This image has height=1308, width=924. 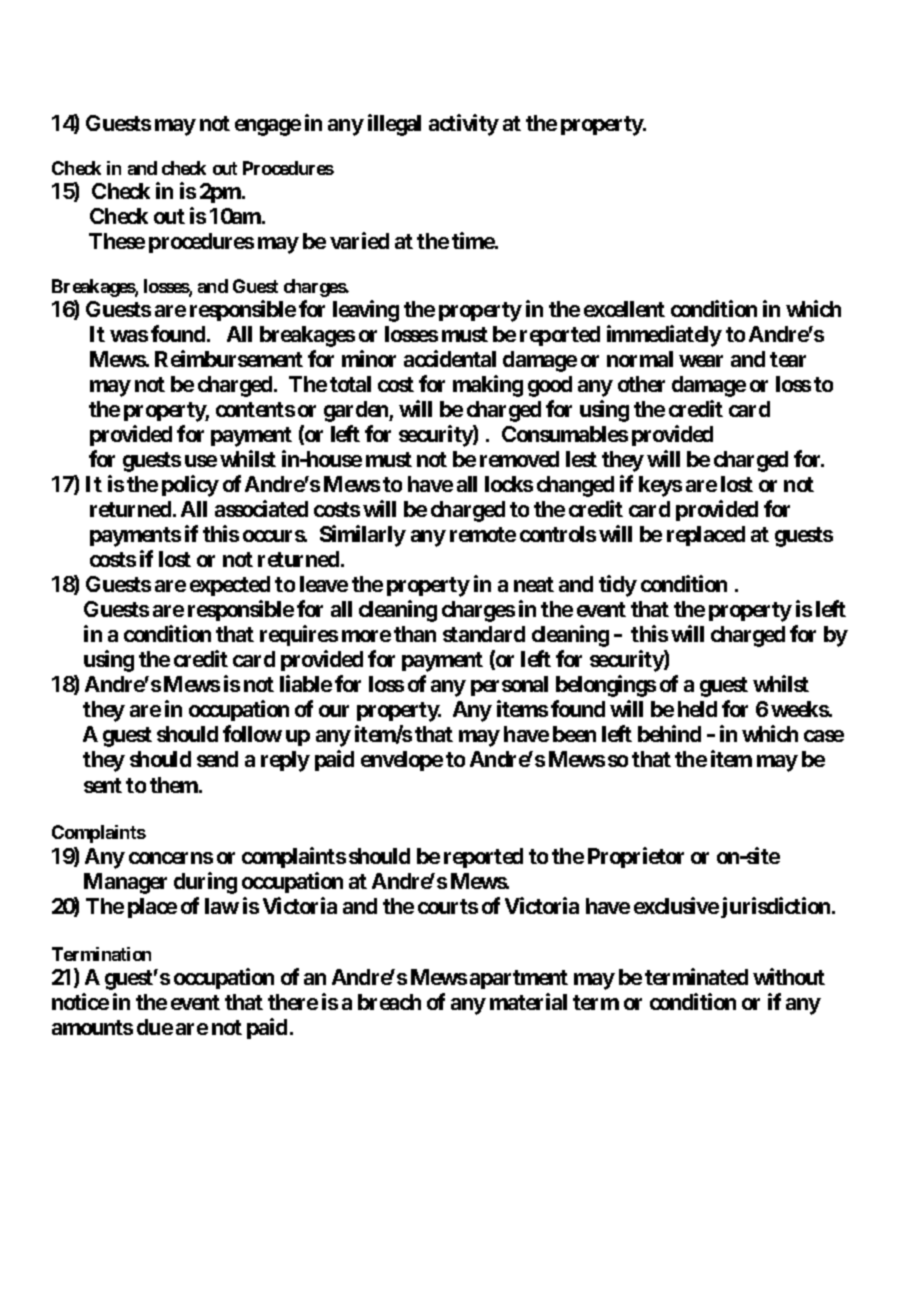 I want to click on law, so click(x=222, y=906).
